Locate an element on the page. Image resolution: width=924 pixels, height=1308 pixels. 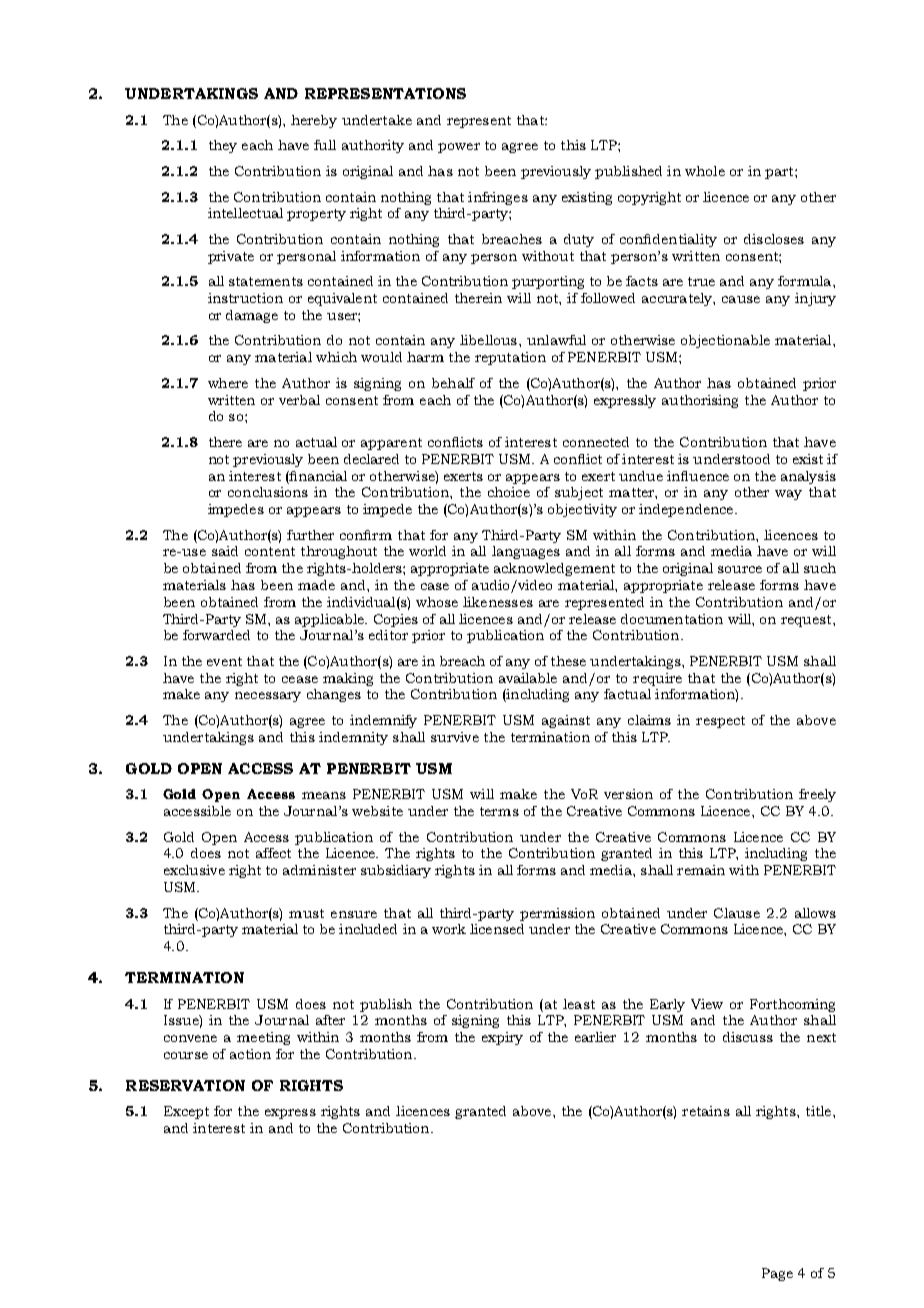
Except is located at coordinates (186, 1112).
